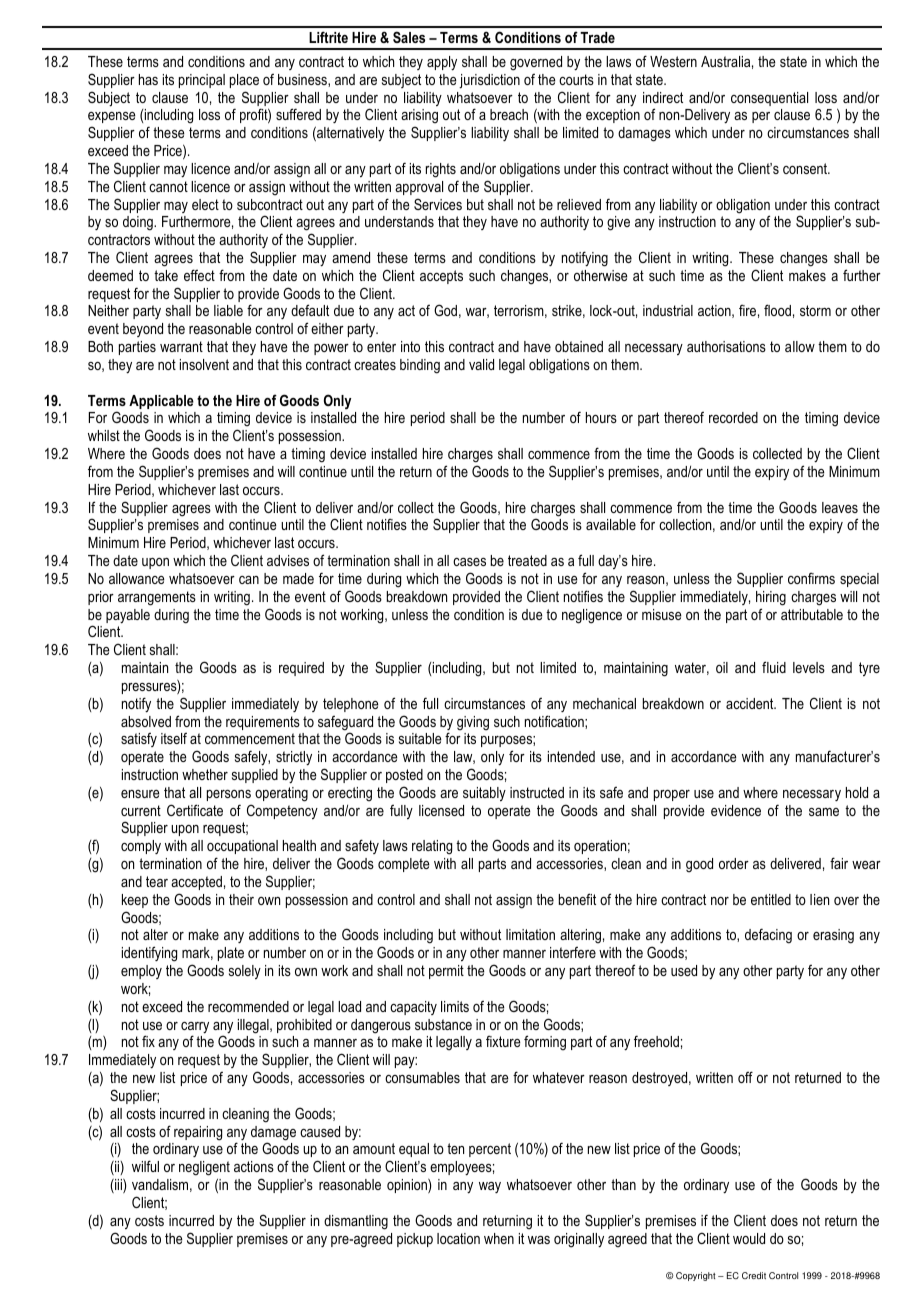 This image has height=1308, width=924. Describe the element at coordinates (432, 847) in the image. I see `relating` at that location.
